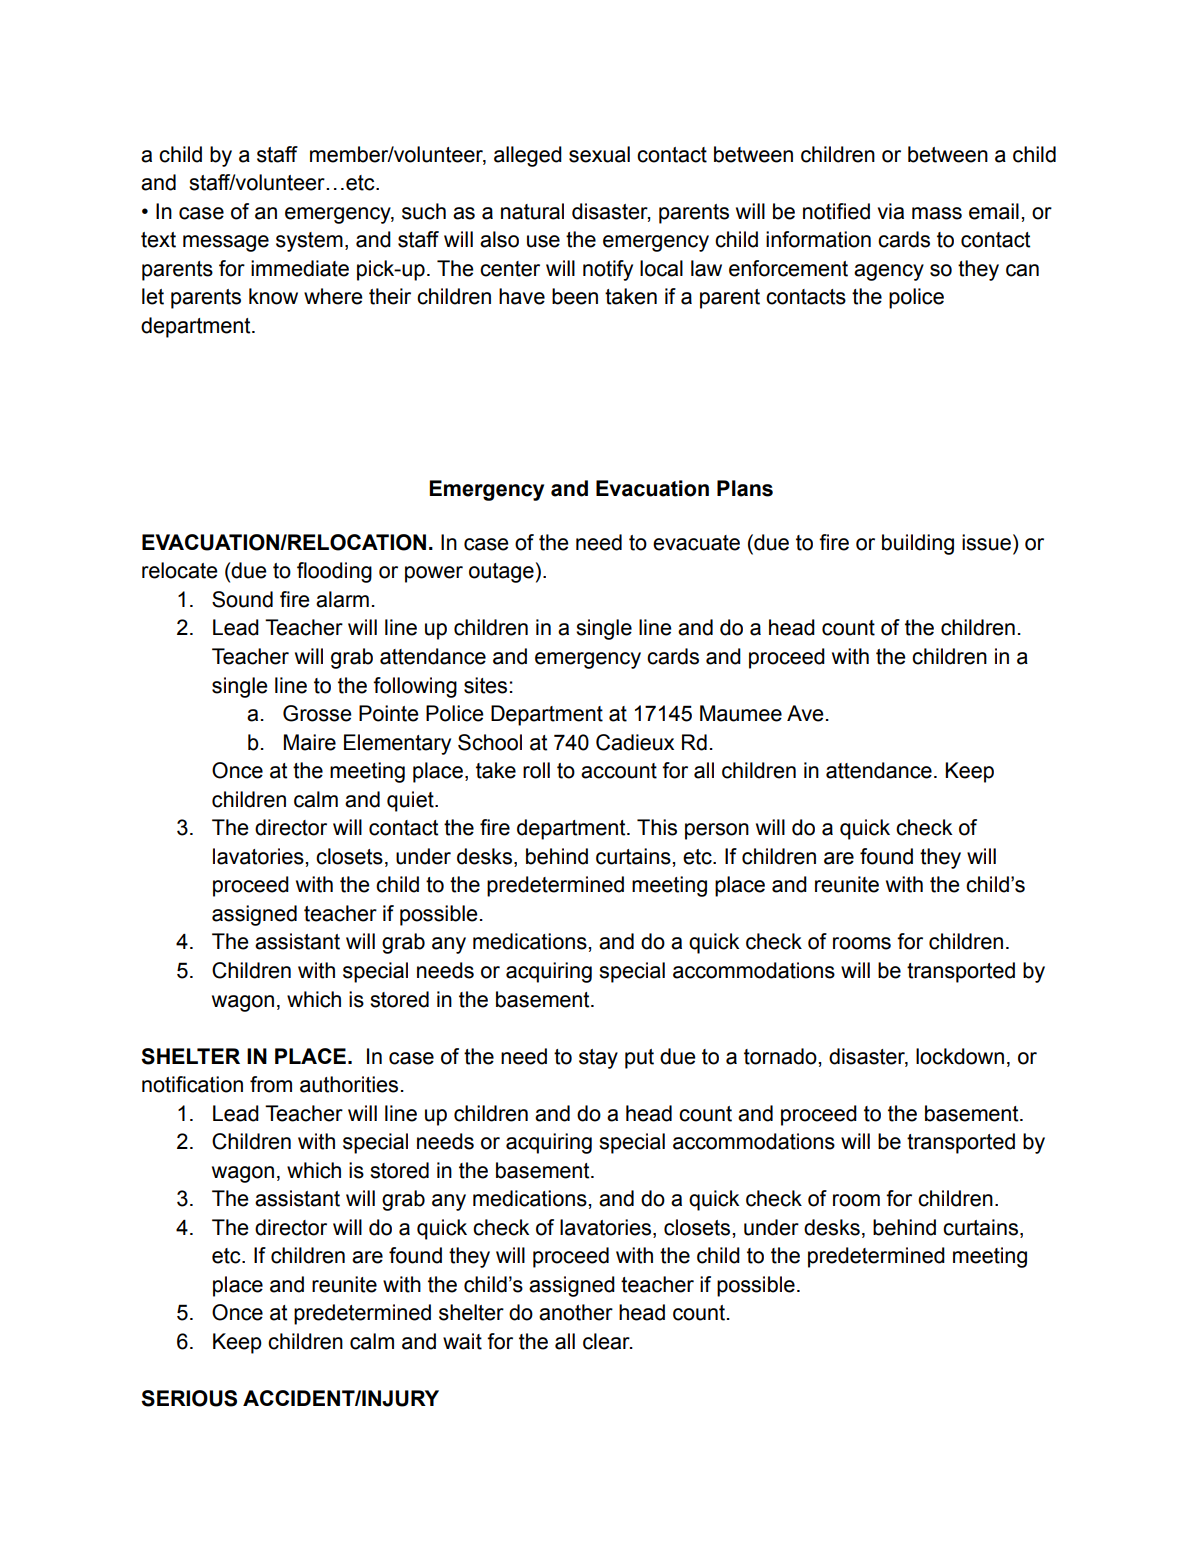 This screenshot has height=1554, width=1201. Describe the element at coordinates (180, 570) in the screenshot. I see `relocate` at that location.
